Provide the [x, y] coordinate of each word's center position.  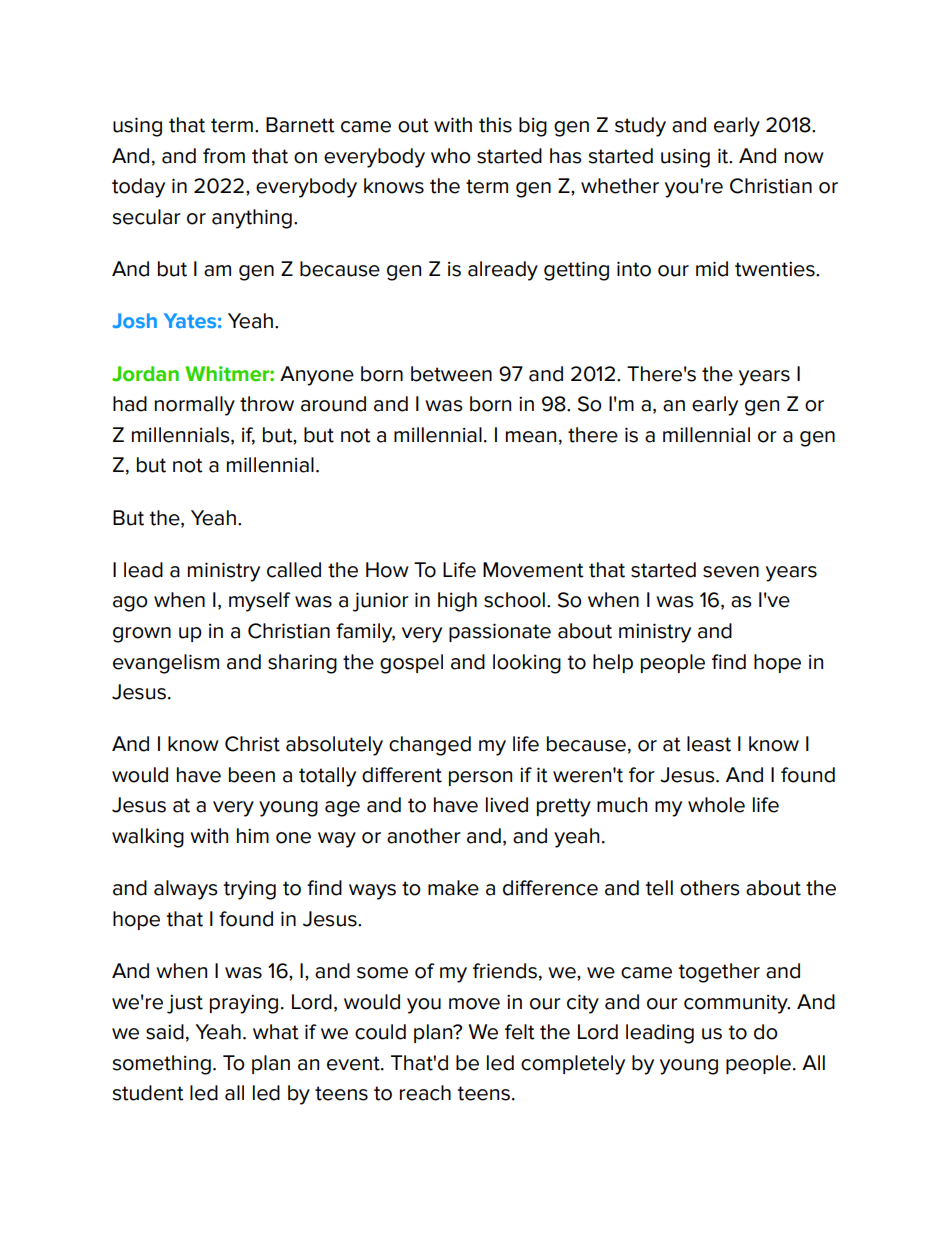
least [709, 744]
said [165, 1032]
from [224, 156]
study [640, 127]
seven [731, 572]
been [252, 775]
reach [425, 1093]
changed [430, 746]
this [495, 125]
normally [195, 406]
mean [531, 437]
